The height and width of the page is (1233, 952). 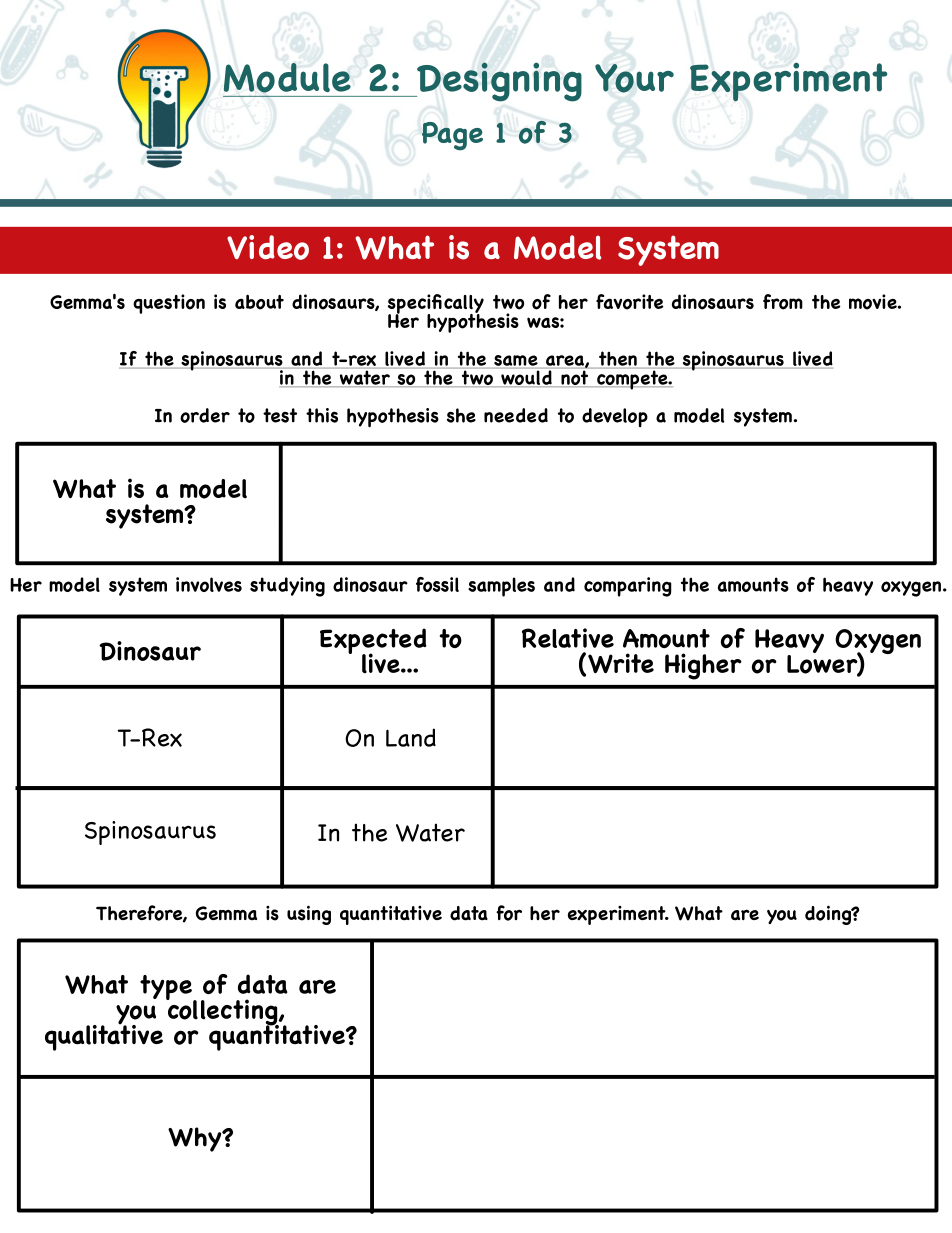 What do you see at coordinates (205, 415) in the page?
I see `order` at bounding box center [205, 415].
